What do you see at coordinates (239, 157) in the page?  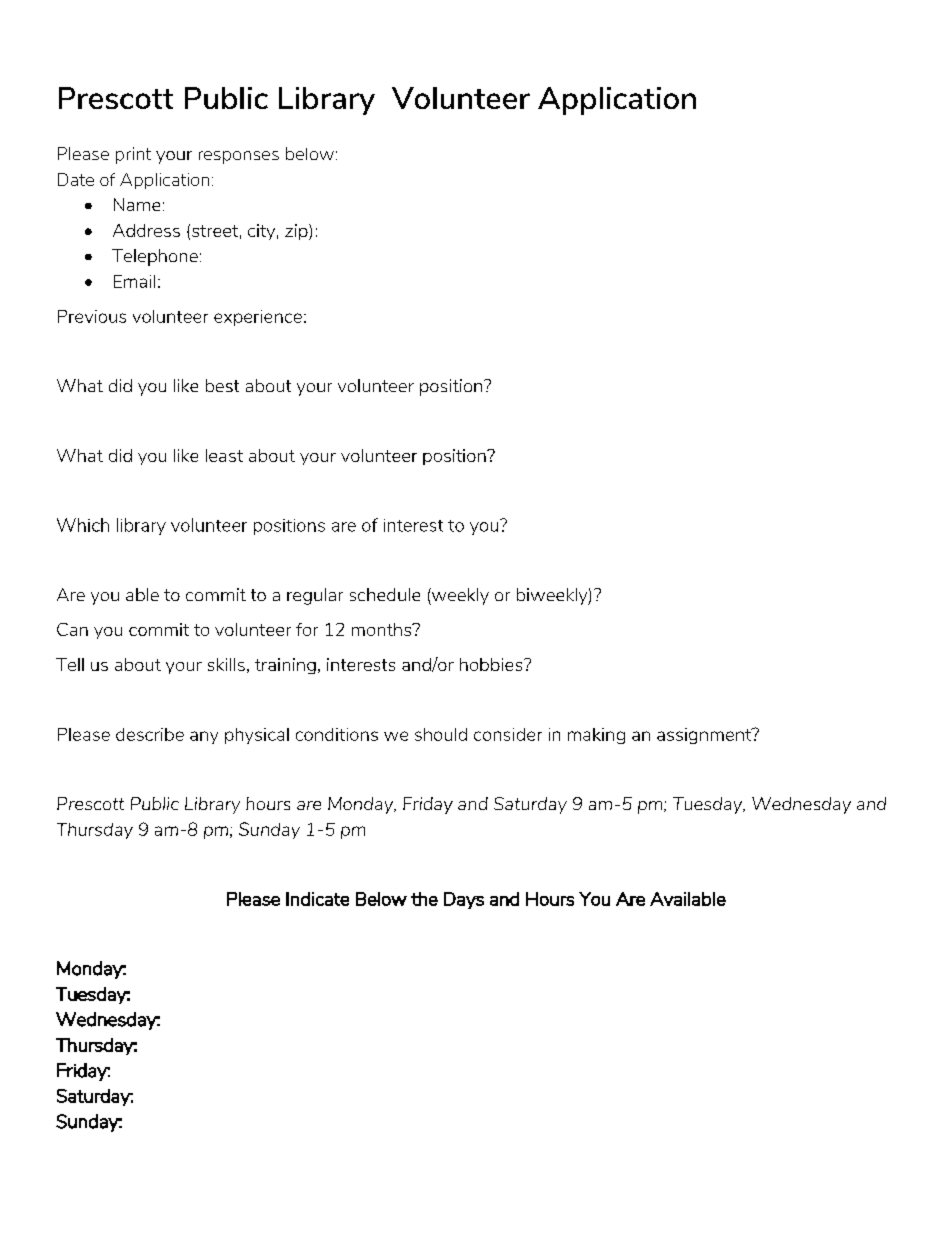 I see `responses` at bounding box center [239, 157].
